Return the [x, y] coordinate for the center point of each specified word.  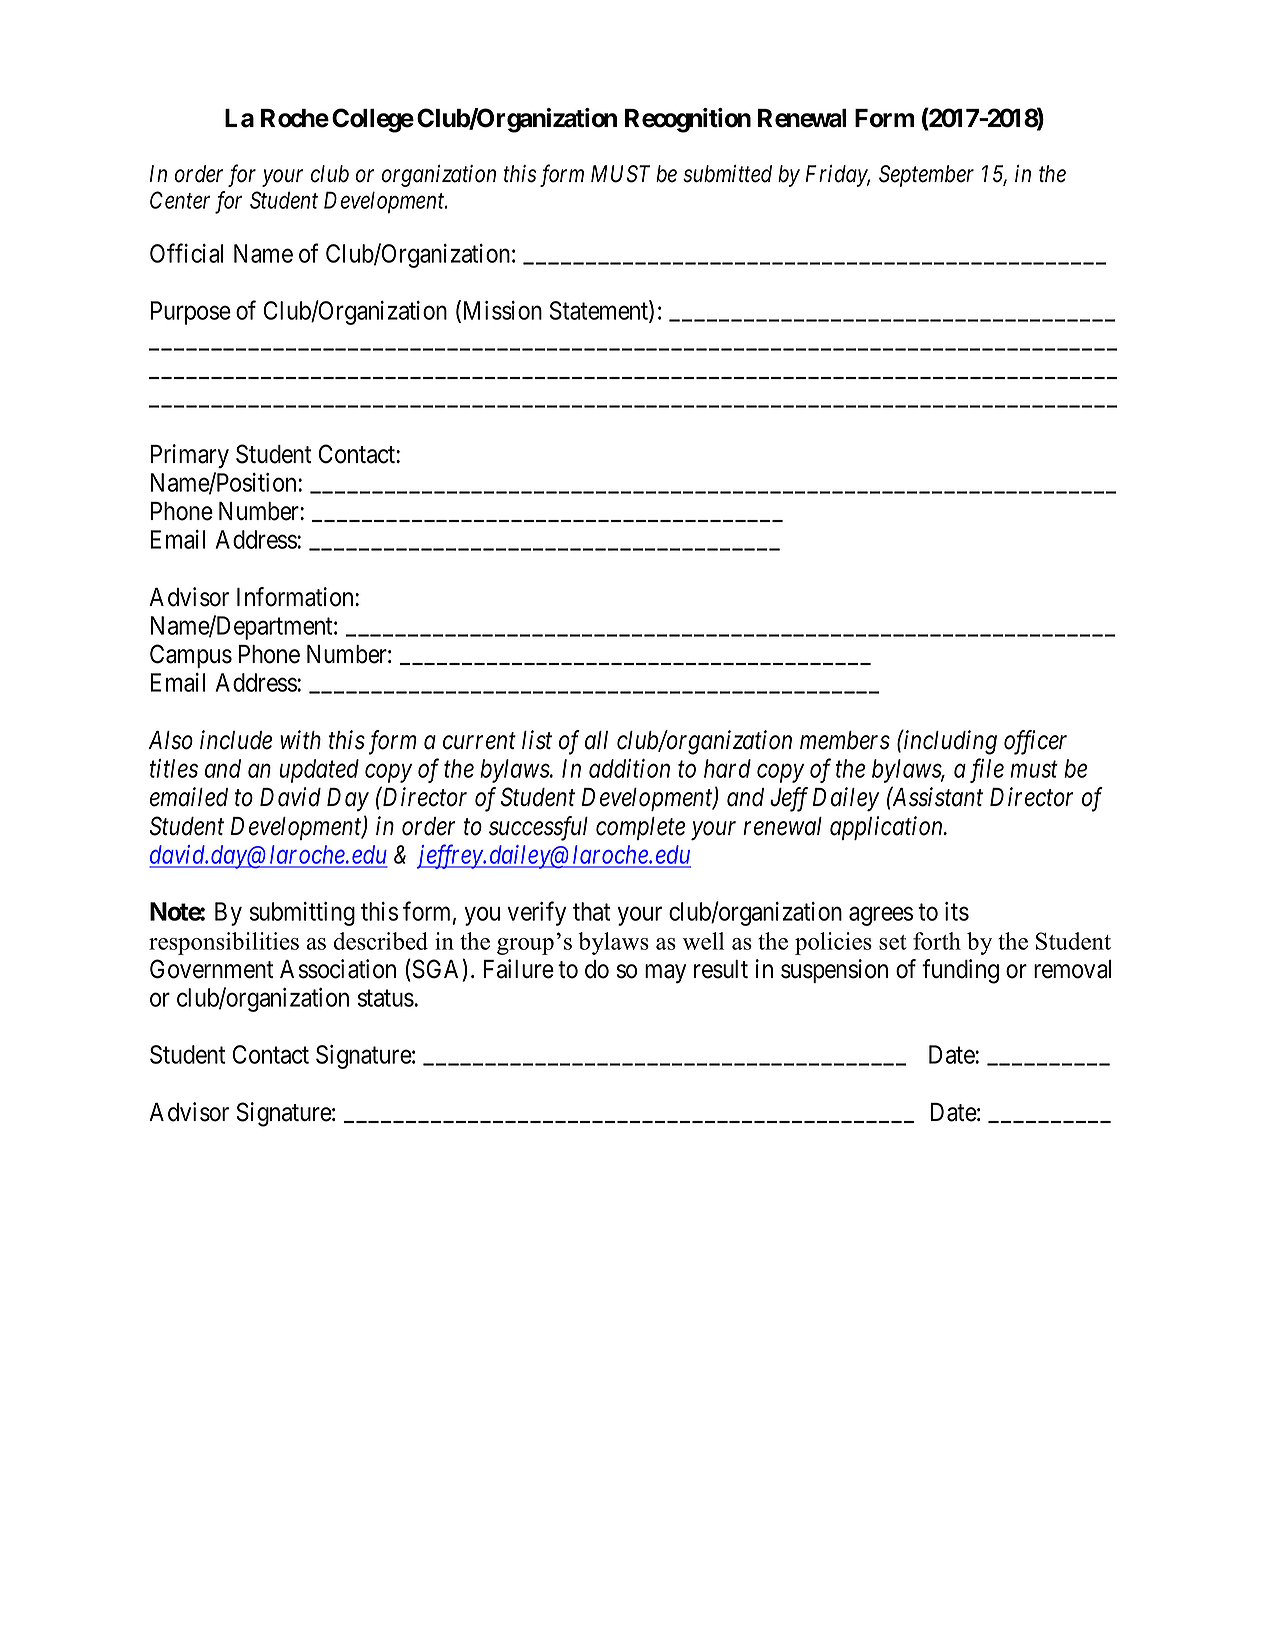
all [596, 740]
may [665, 973]
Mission [501, 312]
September [926, 176]
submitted [727, 174]
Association [338, 969]
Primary [190, 456]
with [300, 739]
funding [960, 971]
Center [180, 200]
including [949, 742]
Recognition [688, 120]
